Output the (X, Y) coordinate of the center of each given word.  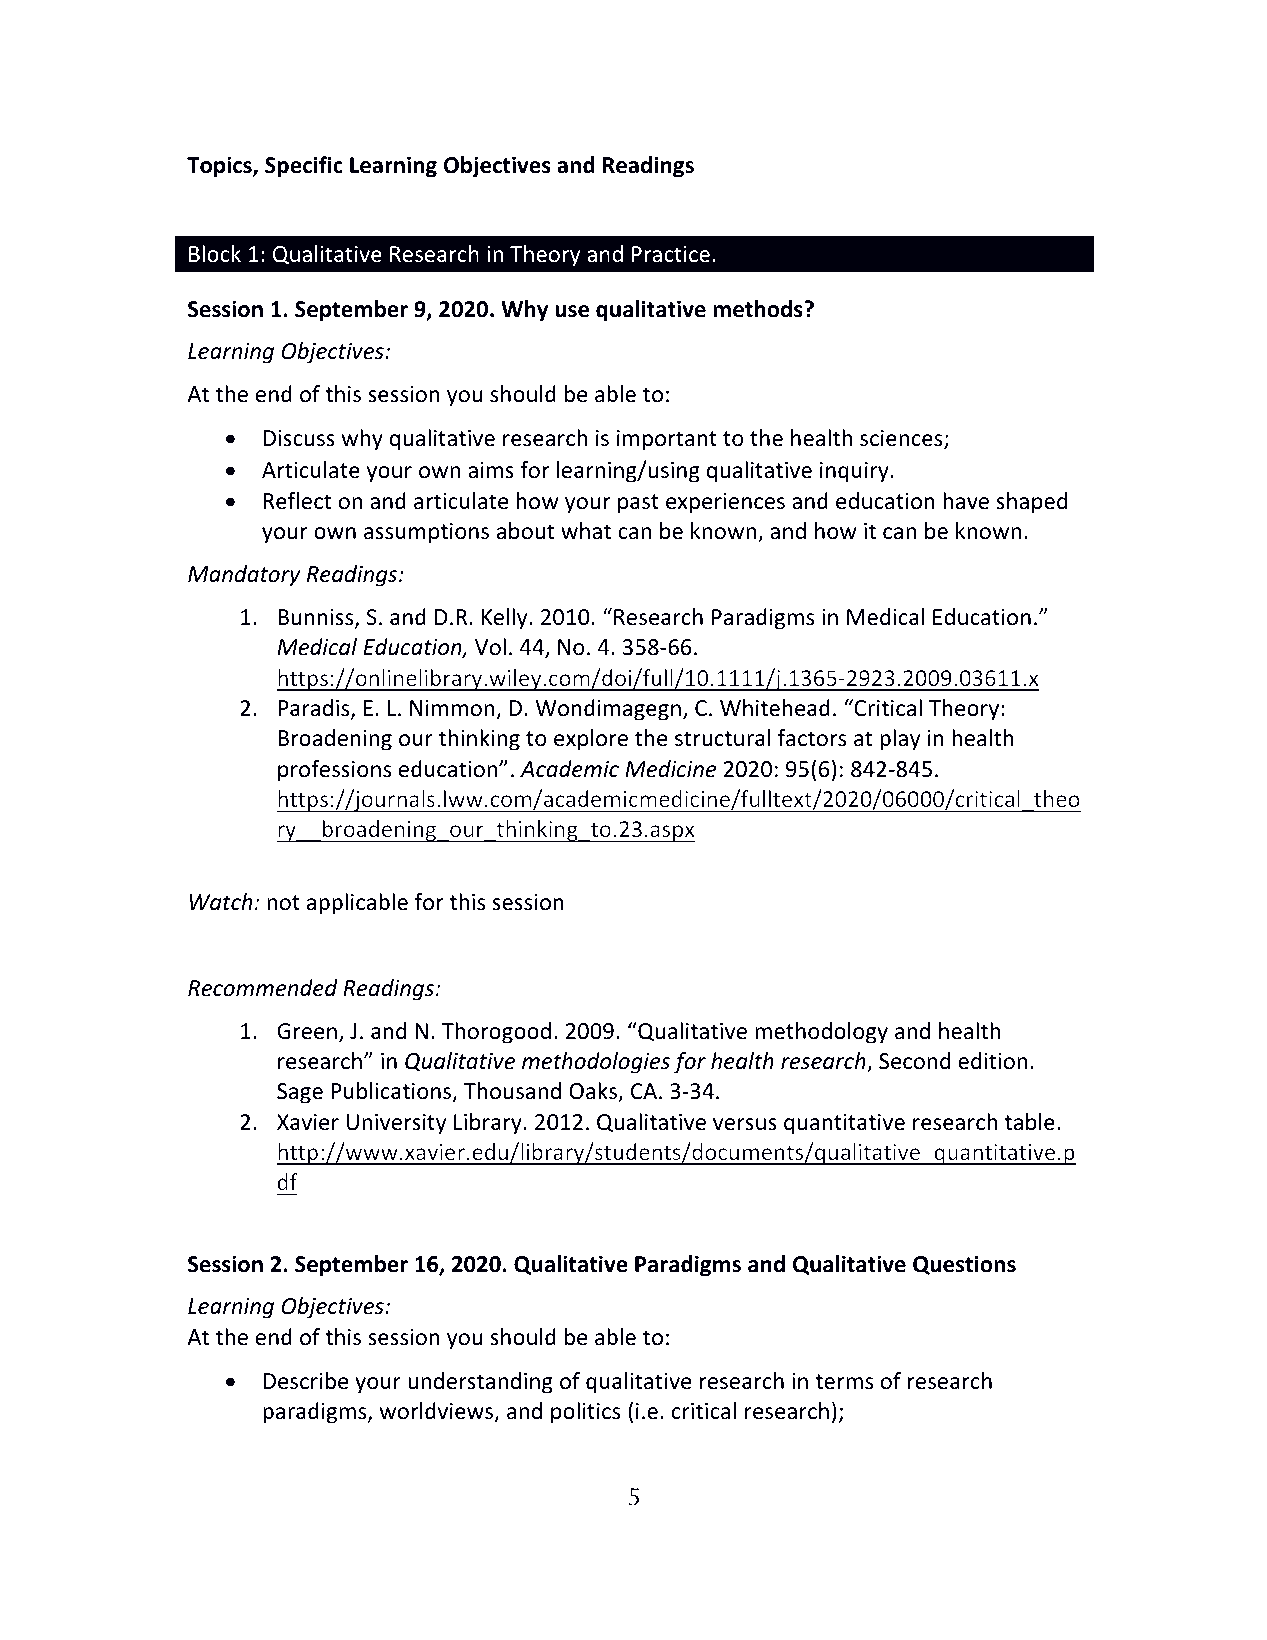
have (966, 501)
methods (759, 309)
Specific (304, 167)
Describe (306, 1381)
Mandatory (244, 576)
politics (585, 1413)
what (586, 531)
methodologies (596, 1063)
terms (844, 1382)
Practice (671, 254)
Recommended (263, 988)
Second (915, 1061)
